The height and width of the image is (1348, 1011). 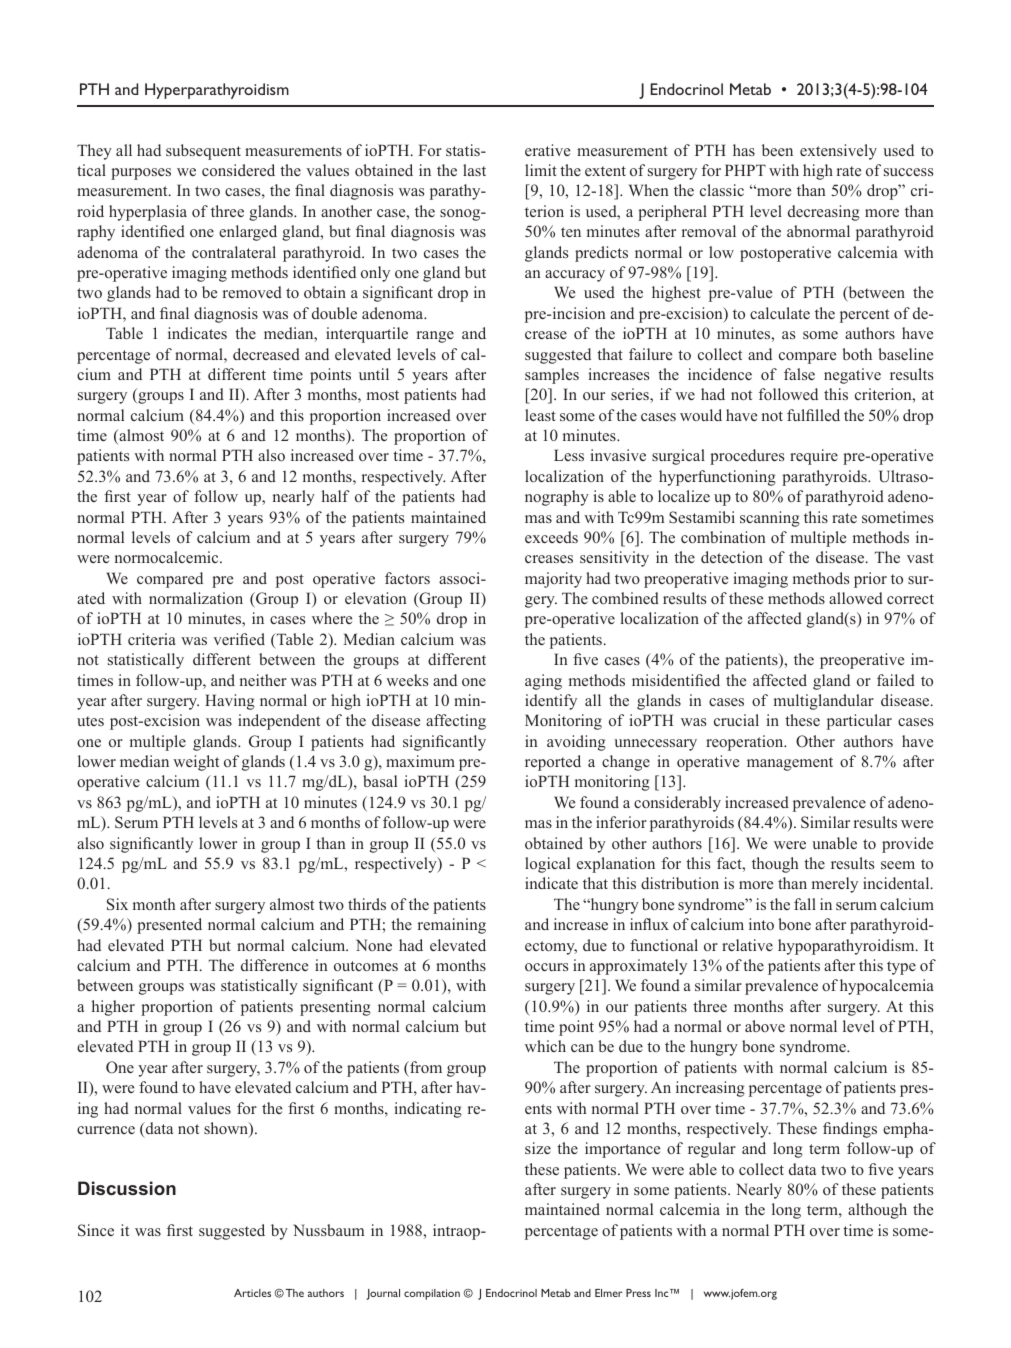 What do you see at coordinates (474, 170) in the image?
I see `last` at bounding box center [474, 170].
